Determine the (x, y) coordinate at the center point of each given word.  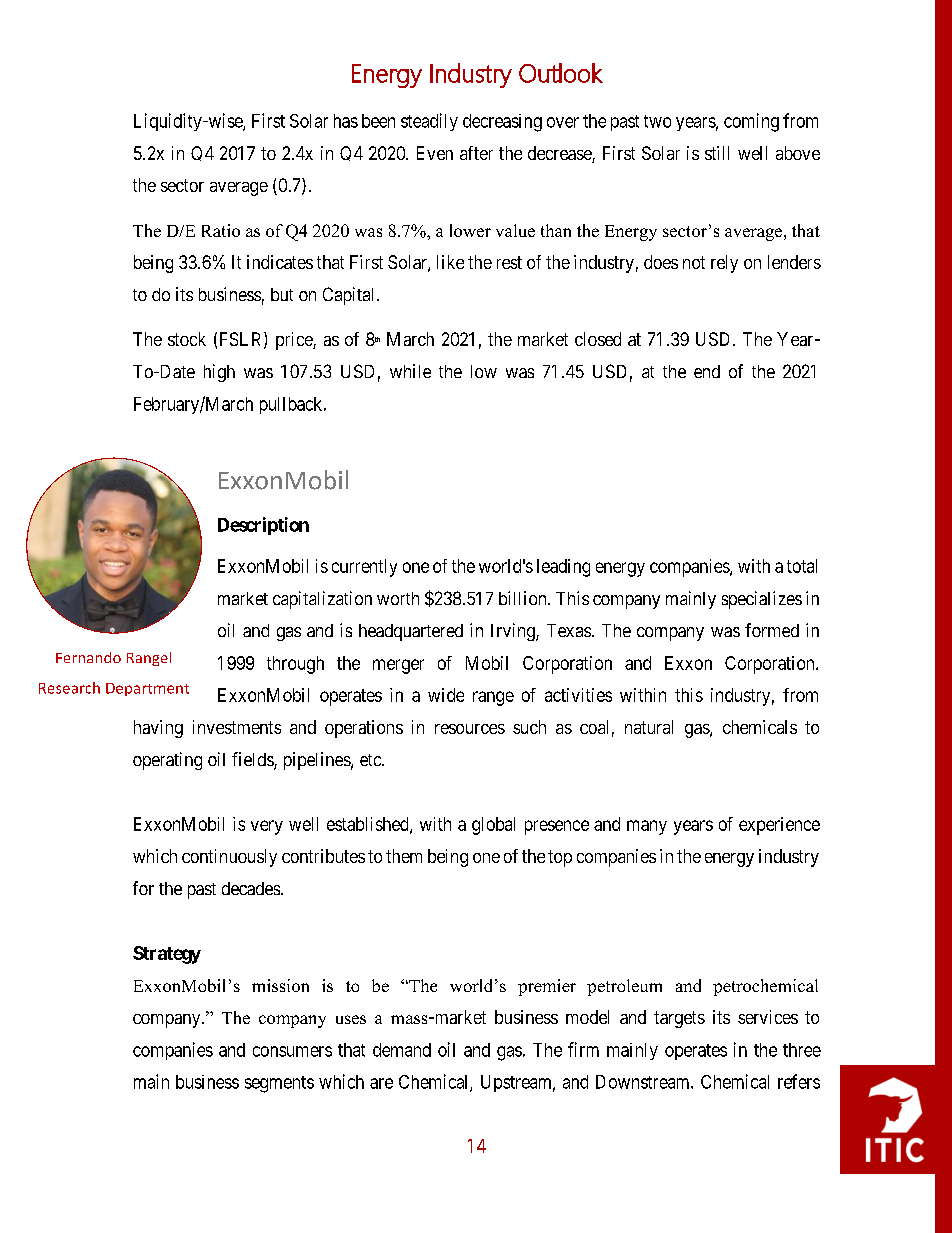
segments (279, 1084)
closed (598, 339)
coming (751, 122)
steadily (429, 122)
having (158, 729)
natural (649, 727)
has (346, 121)
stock (187, 339)
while (410, 371)
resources (470, 729)
